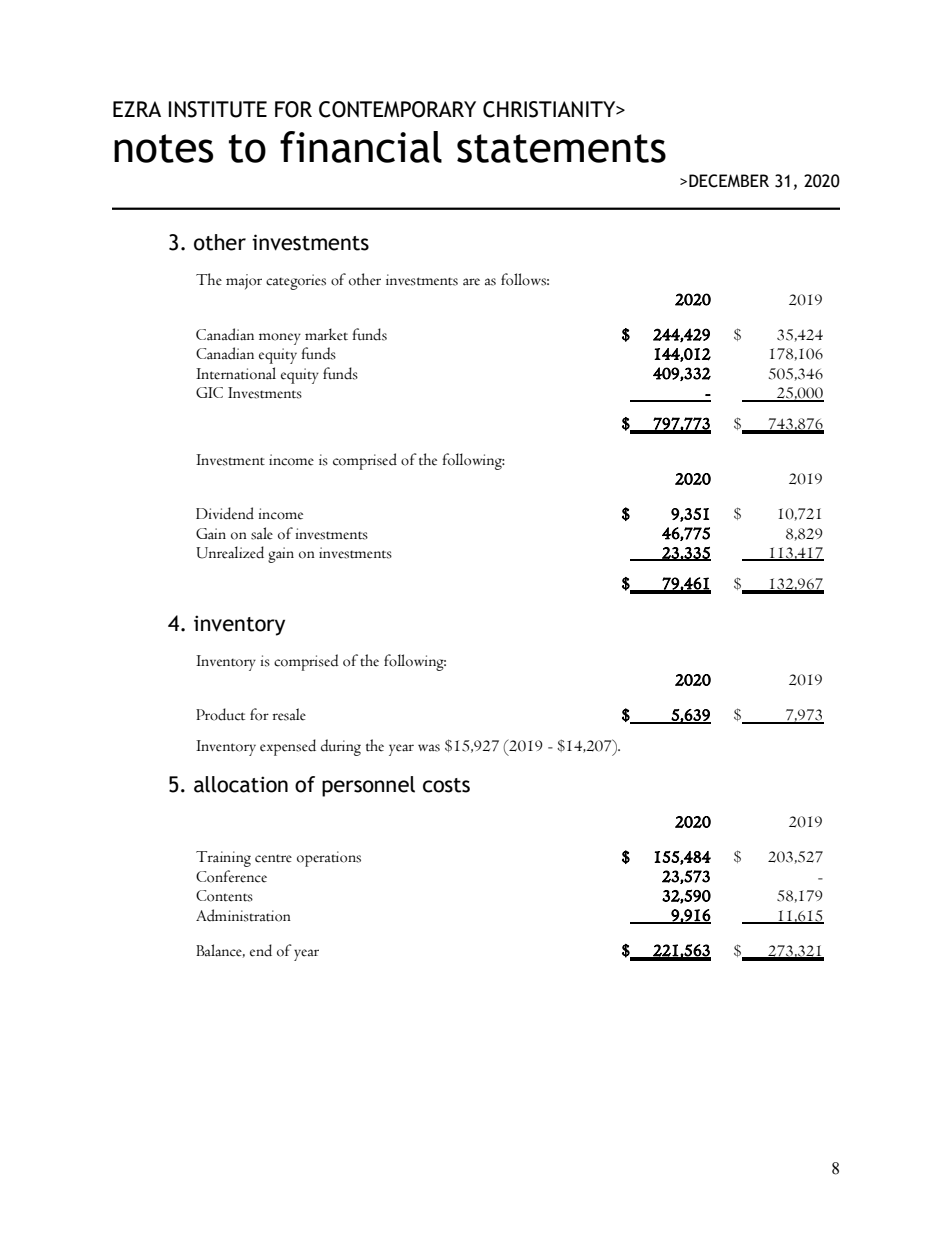  What do you see at coordinates (230, 552) in the document?
I see `Unrealized` at bounding box center [230, 552].
